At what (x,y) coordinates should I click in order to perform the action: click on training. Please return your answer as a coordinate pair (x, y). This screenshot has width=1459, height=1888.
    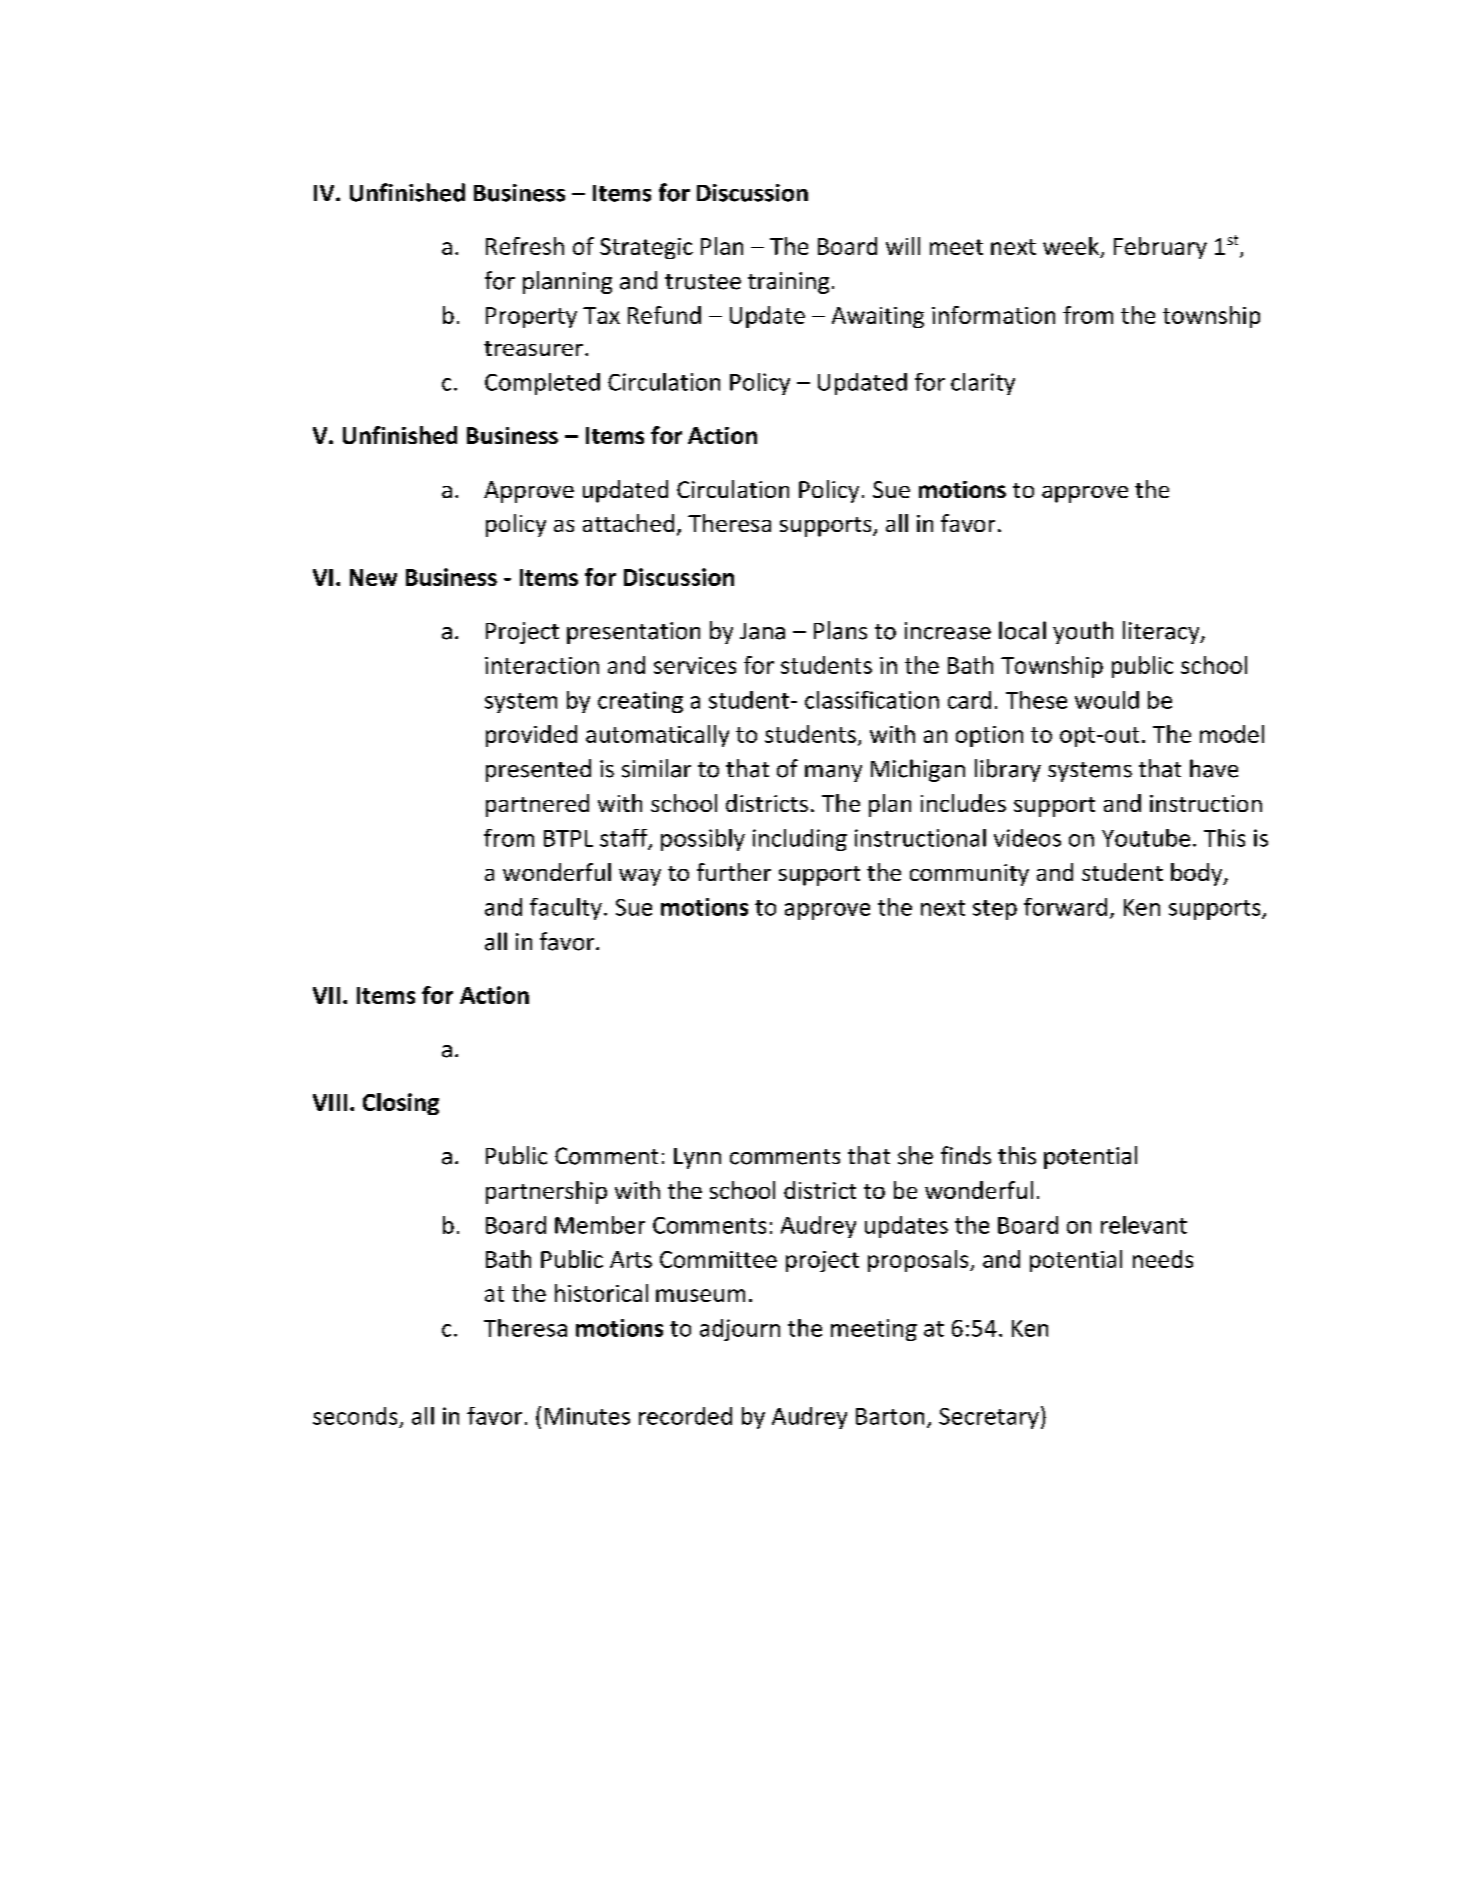
    Looking at the image, I should click on (788, 283).
